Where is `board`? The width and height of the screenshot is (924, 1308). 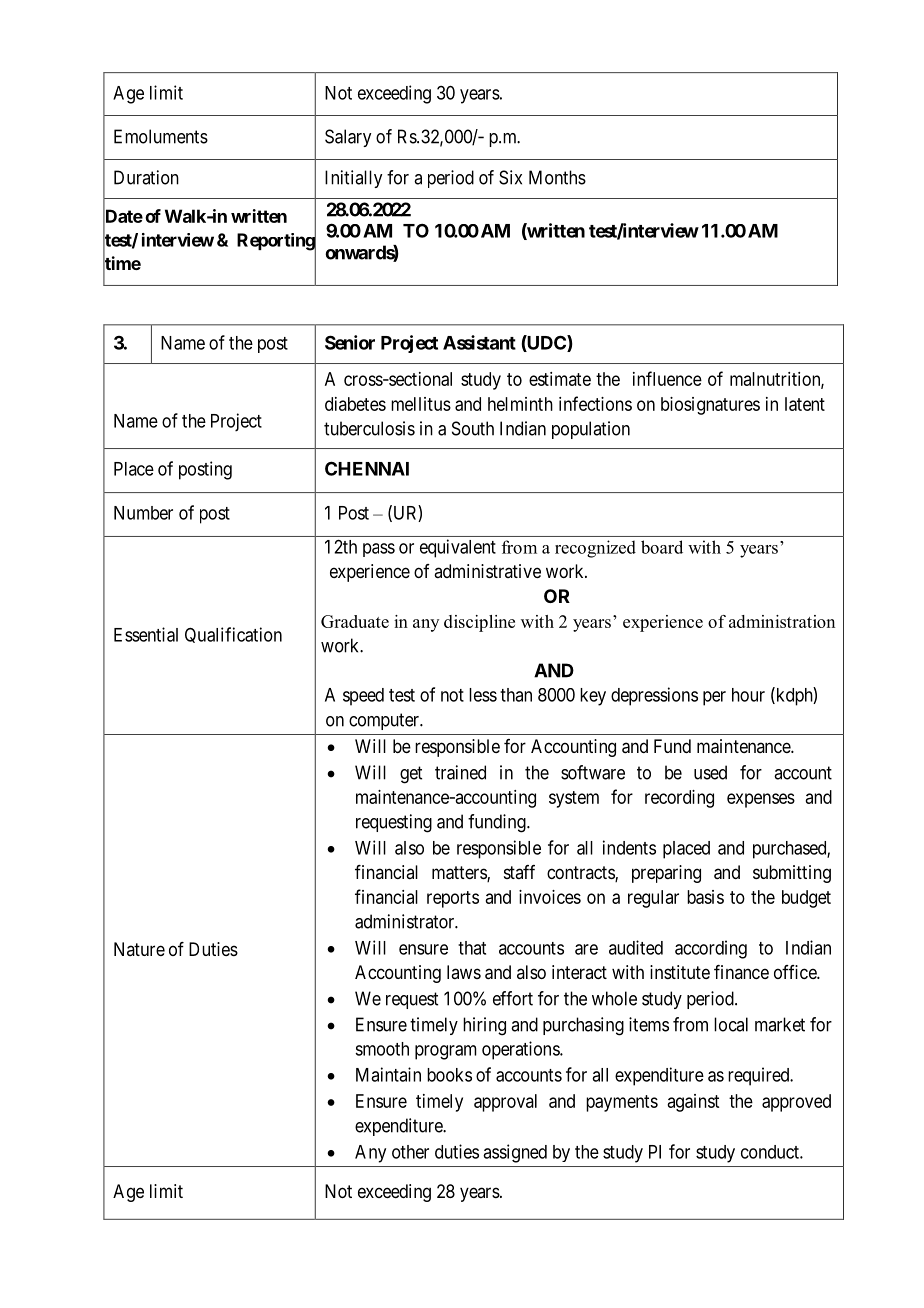 board is located at coordinates (662, 547).
